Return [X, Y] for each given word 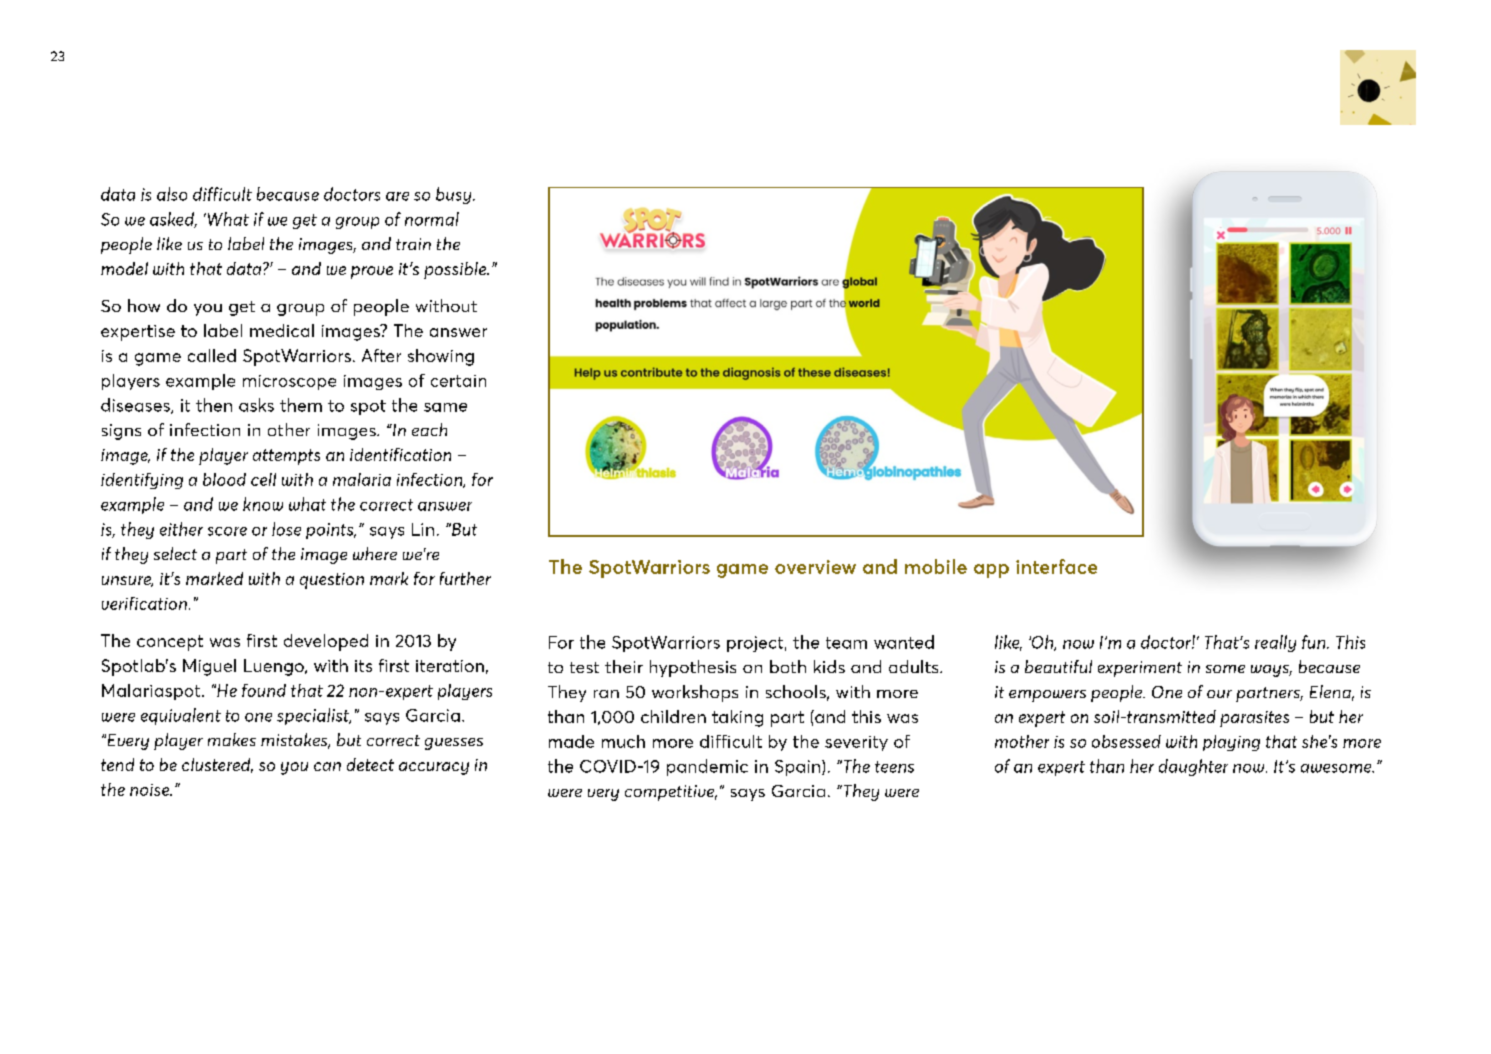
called [212, 355]
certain [458, 381]
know [263, 504]
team [846, 643]
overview [815, 567]
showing [441, 357]
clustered [217, 765]
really [1275, 643]
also [172, 194]
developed [326, 642]
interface [1056, 566]
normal [432, 219]
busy [455, 195]
